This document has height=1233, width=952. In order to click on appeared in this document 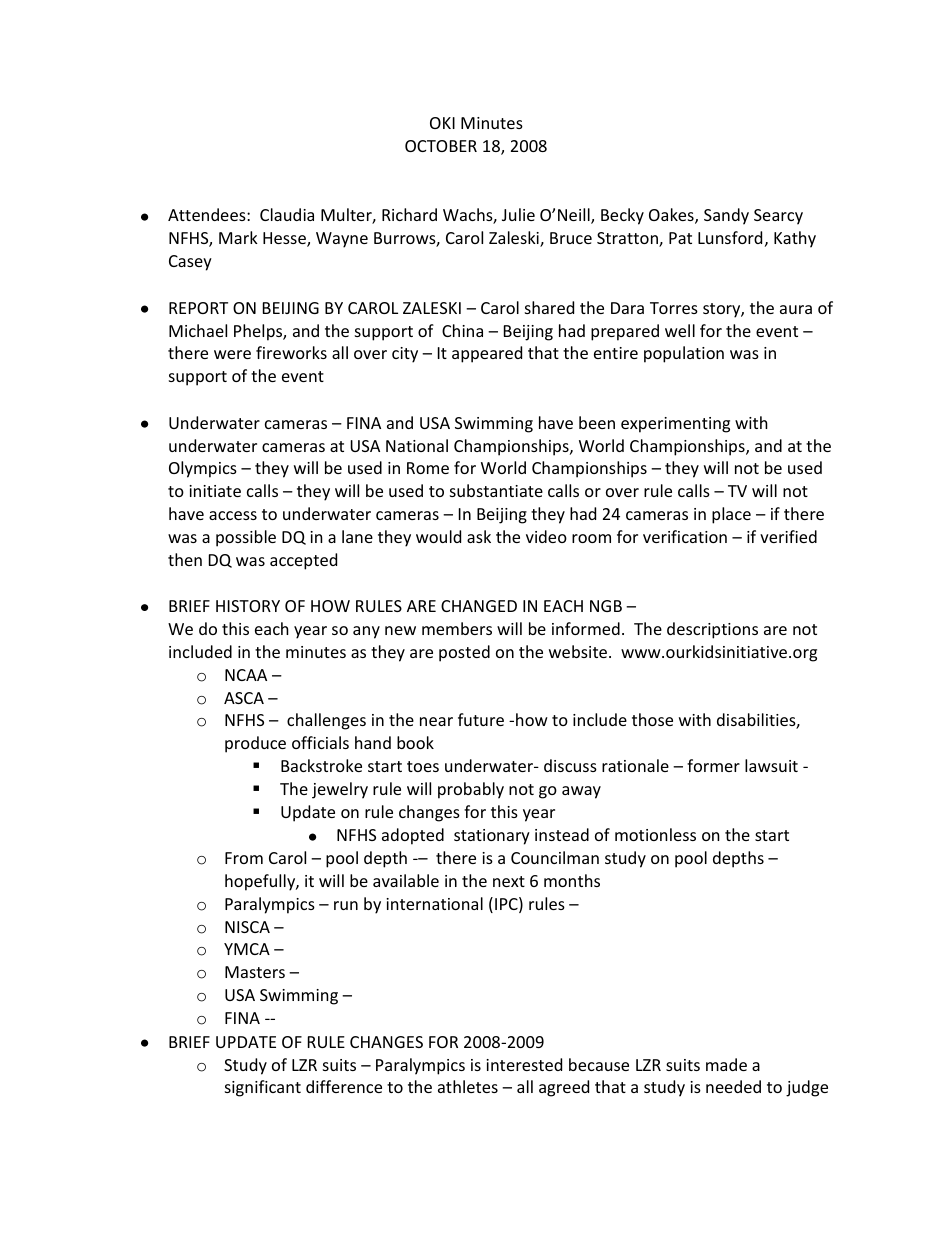, I will do `click(487, 354)`.
